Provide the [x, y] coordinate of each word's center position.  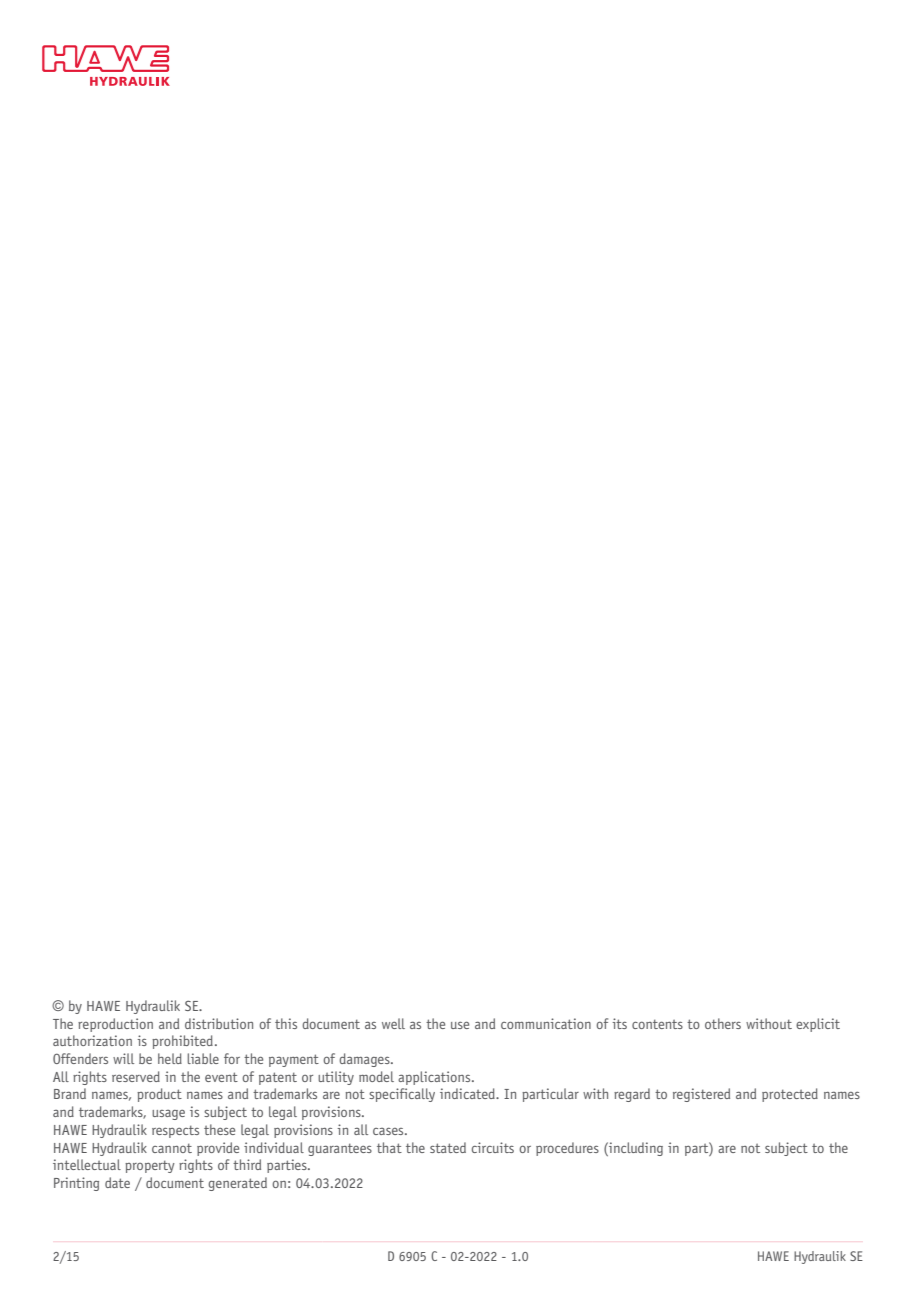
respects [175, 1131]
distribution [219, 1023]
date [117, 1182]
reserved [136, 1076]
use [460, 1025]
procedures [567, 1149]
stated [448, 1147]
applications [435, 1078]
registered [701, 1095]
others [723, 1023]
